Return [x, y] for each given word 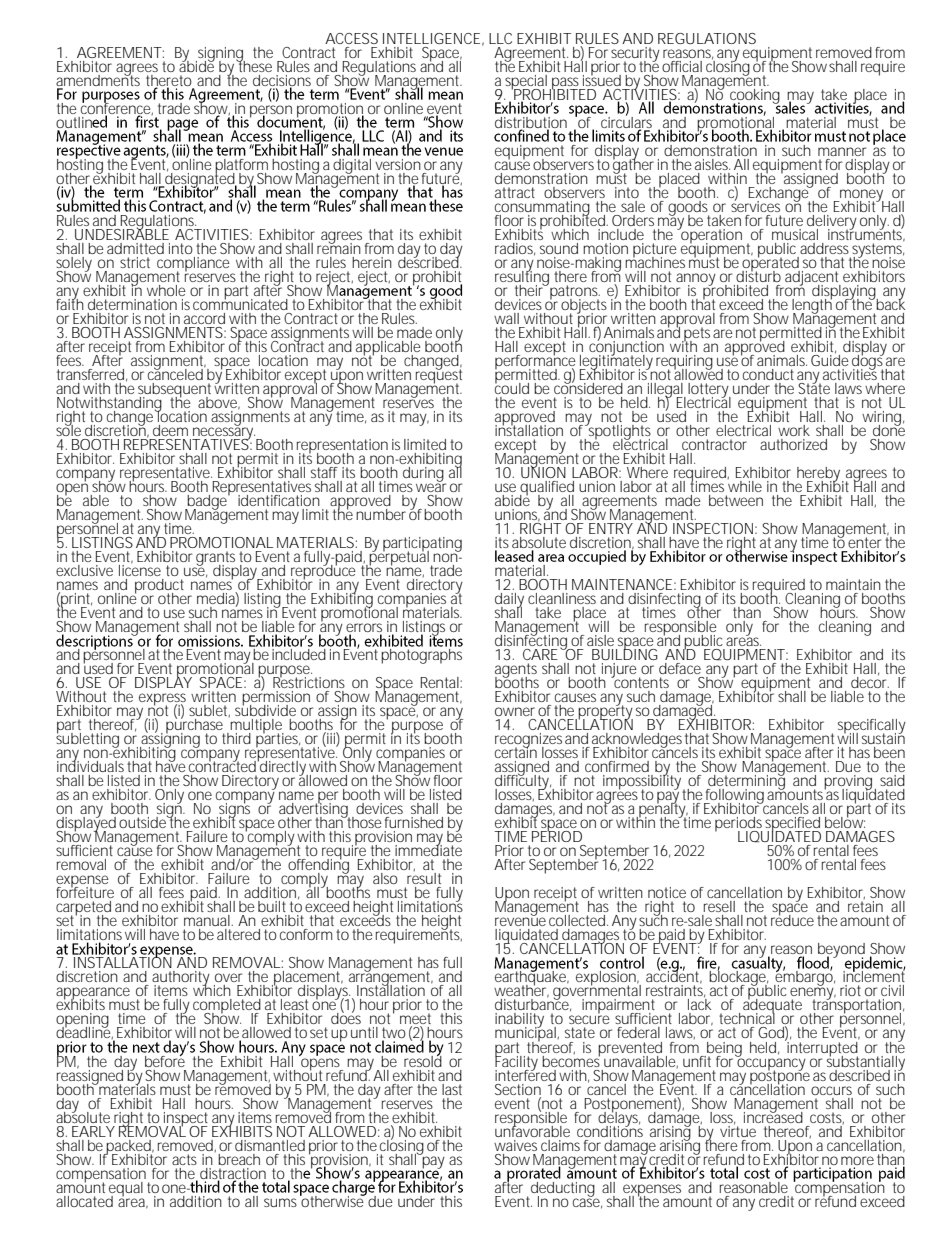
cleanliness [562, 598]
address [824, 248]
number [381, 514]
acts [184, 1159]
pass [565, 84]
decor [869, 681]
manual [207, 920]
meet [415, 1020]
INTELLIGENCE [431, 38]
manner [842, 151]
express [162, 700]
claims [560, 1145]
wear [431, 486]
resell [719, 906]
